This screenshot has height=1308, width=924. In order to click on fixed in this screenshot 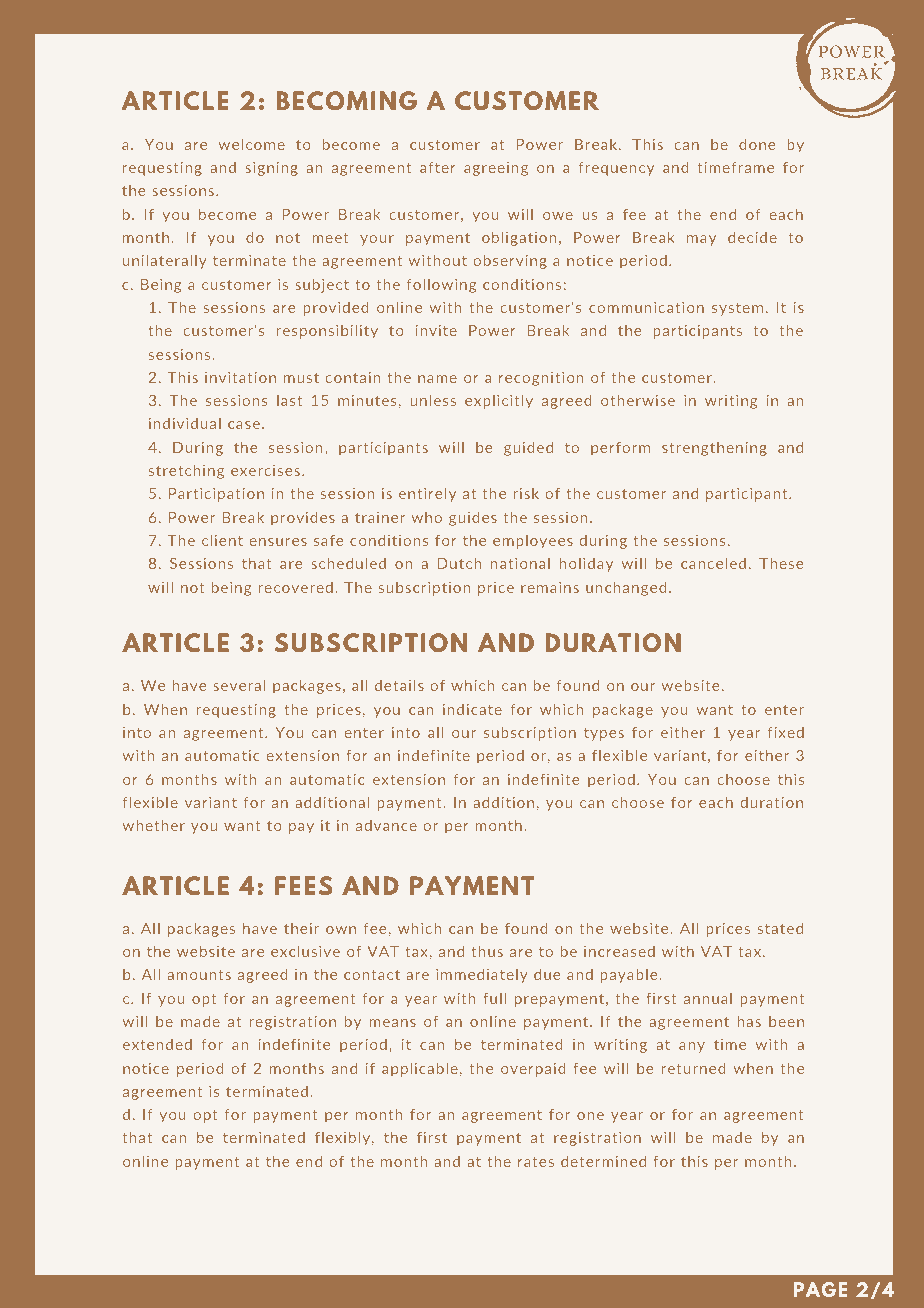, I will do `click(786, 732)`.
